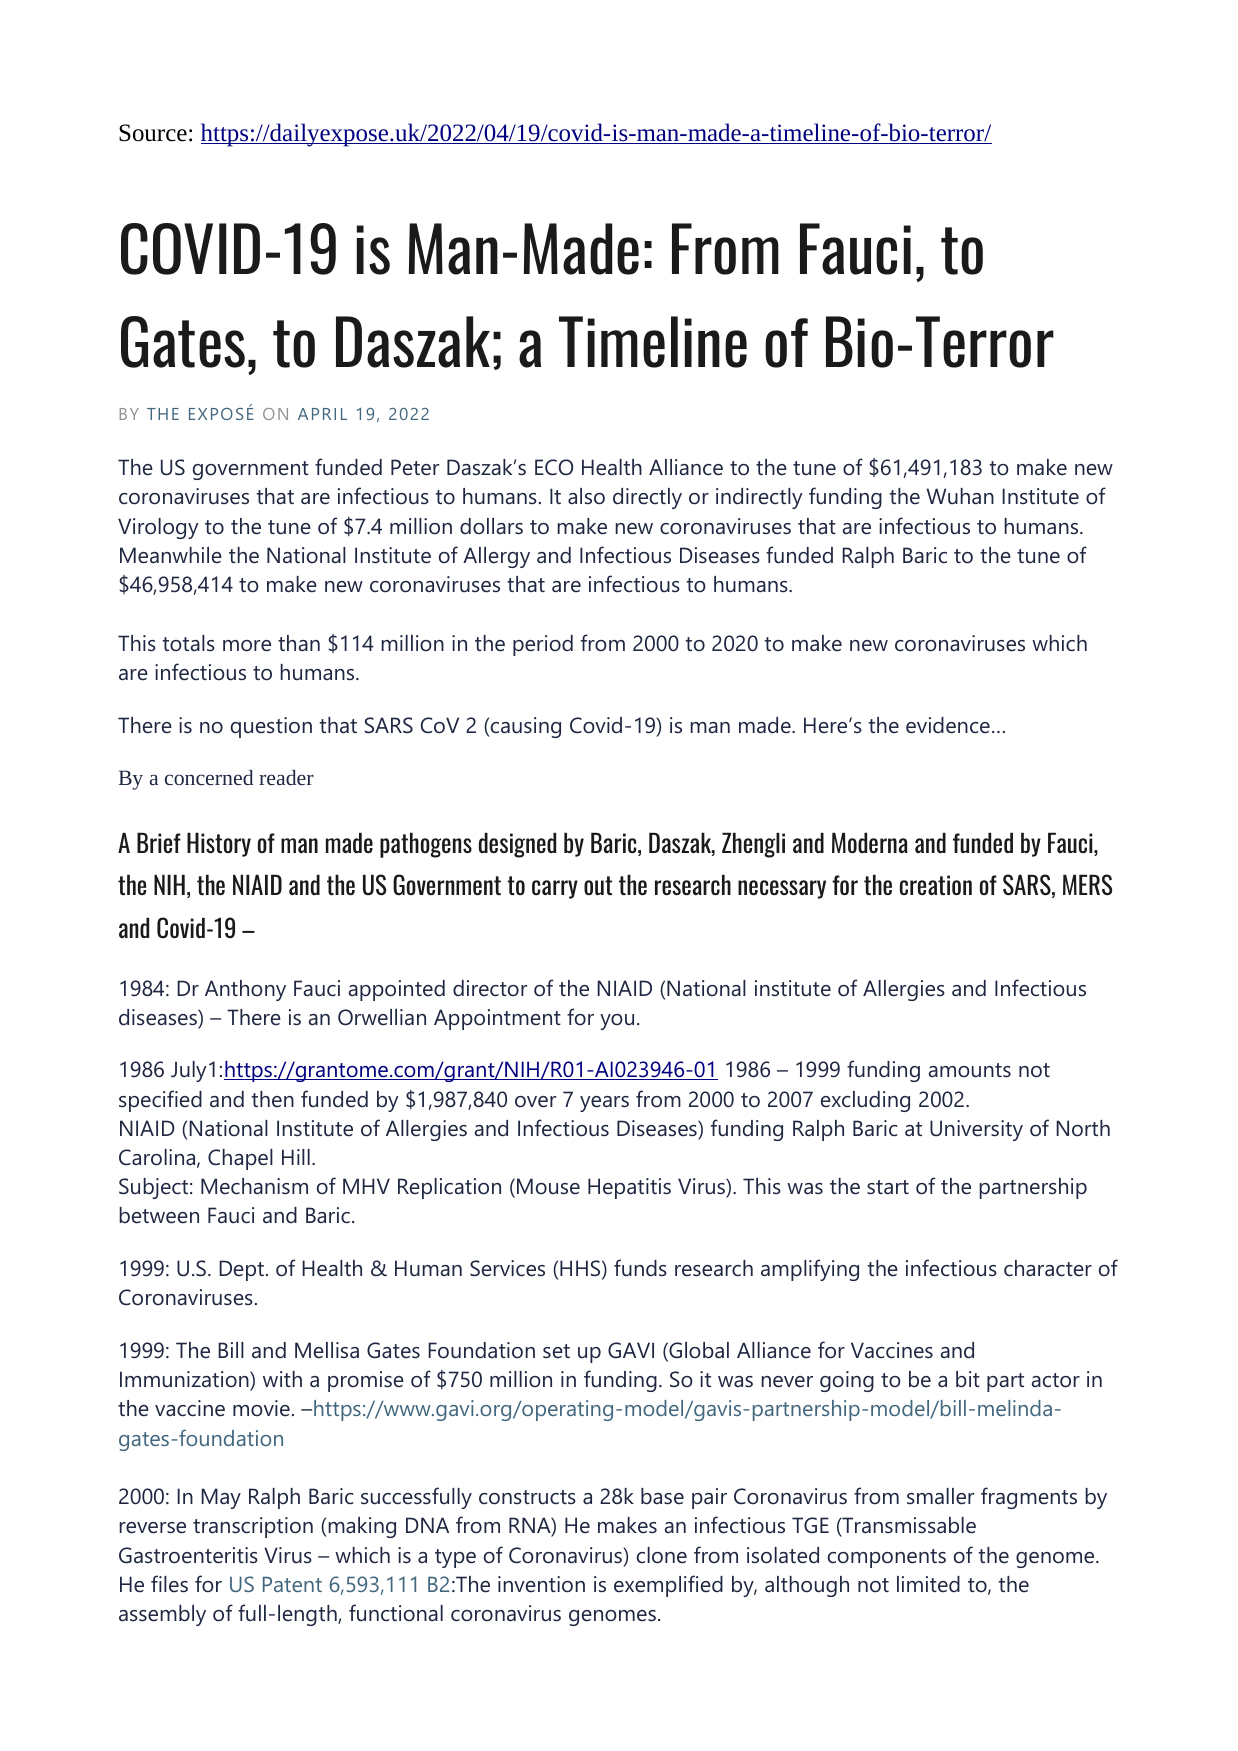 Image resolution: width=1238 pixels, height=1751 pixels. Describe the element at coordinates (870, 842) in the image. I see `Moderna` at that location.
